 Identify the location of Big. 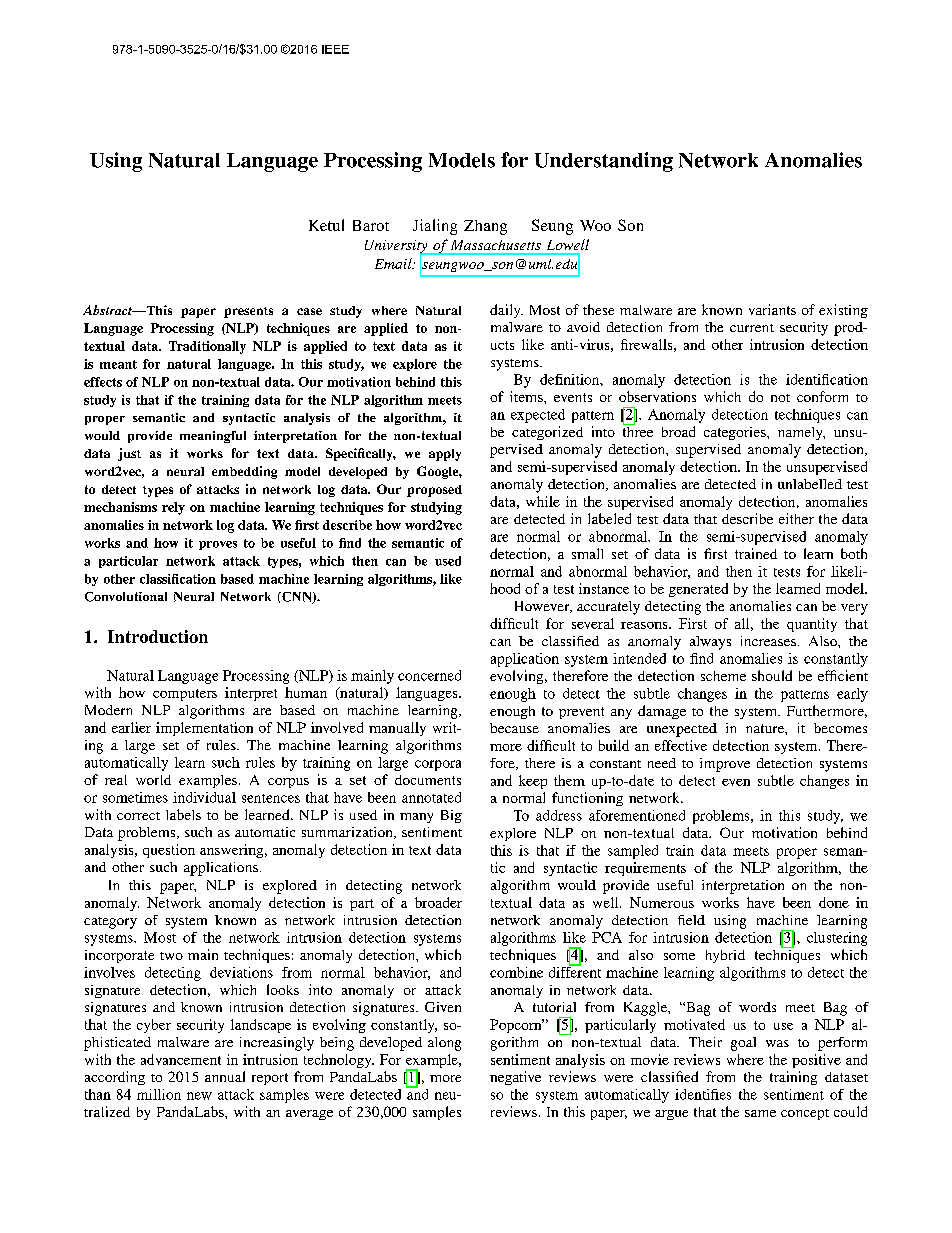
(451, 816).
